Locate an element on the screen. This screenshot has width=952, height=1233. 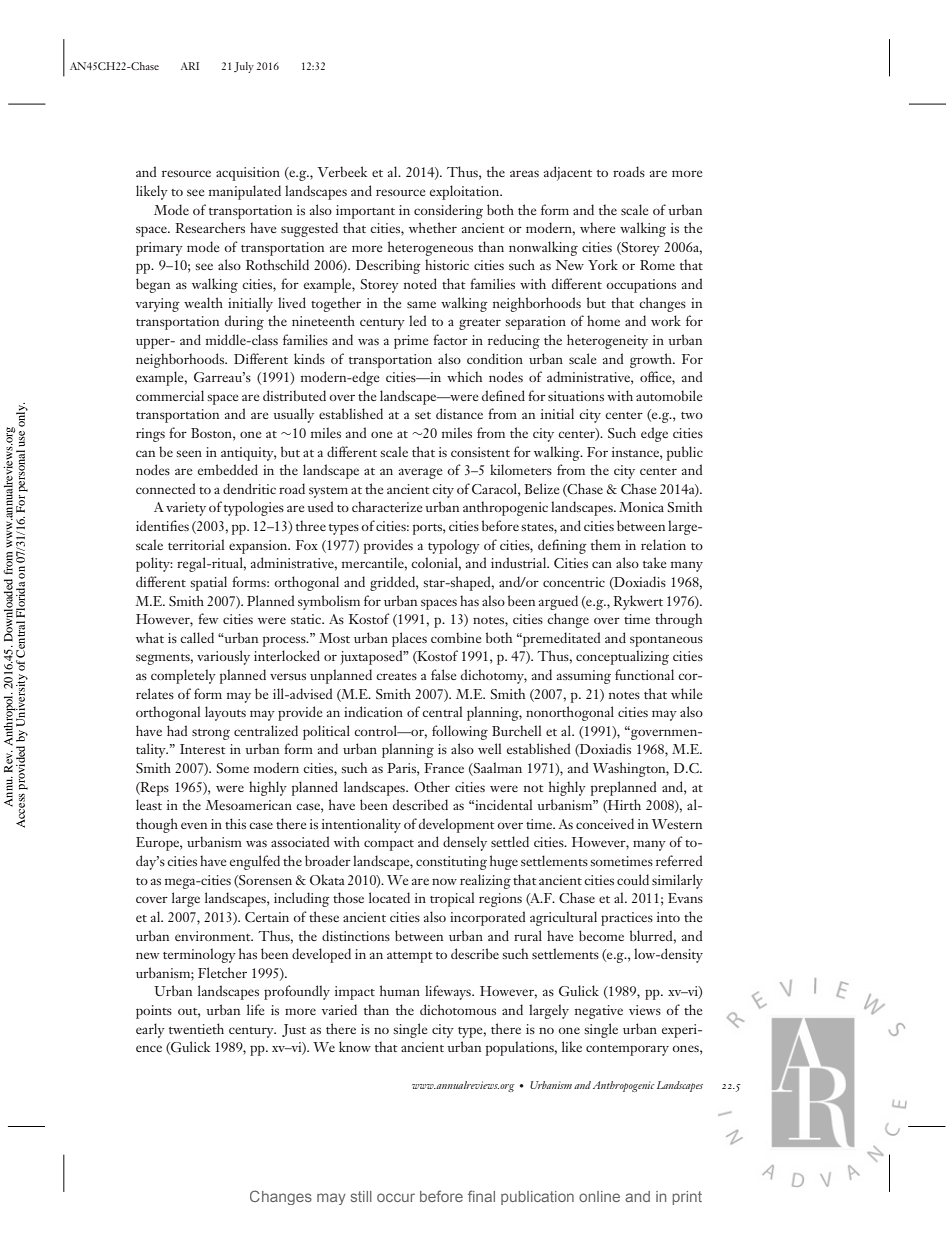
exploitation is located at coordinates (466, 192).
